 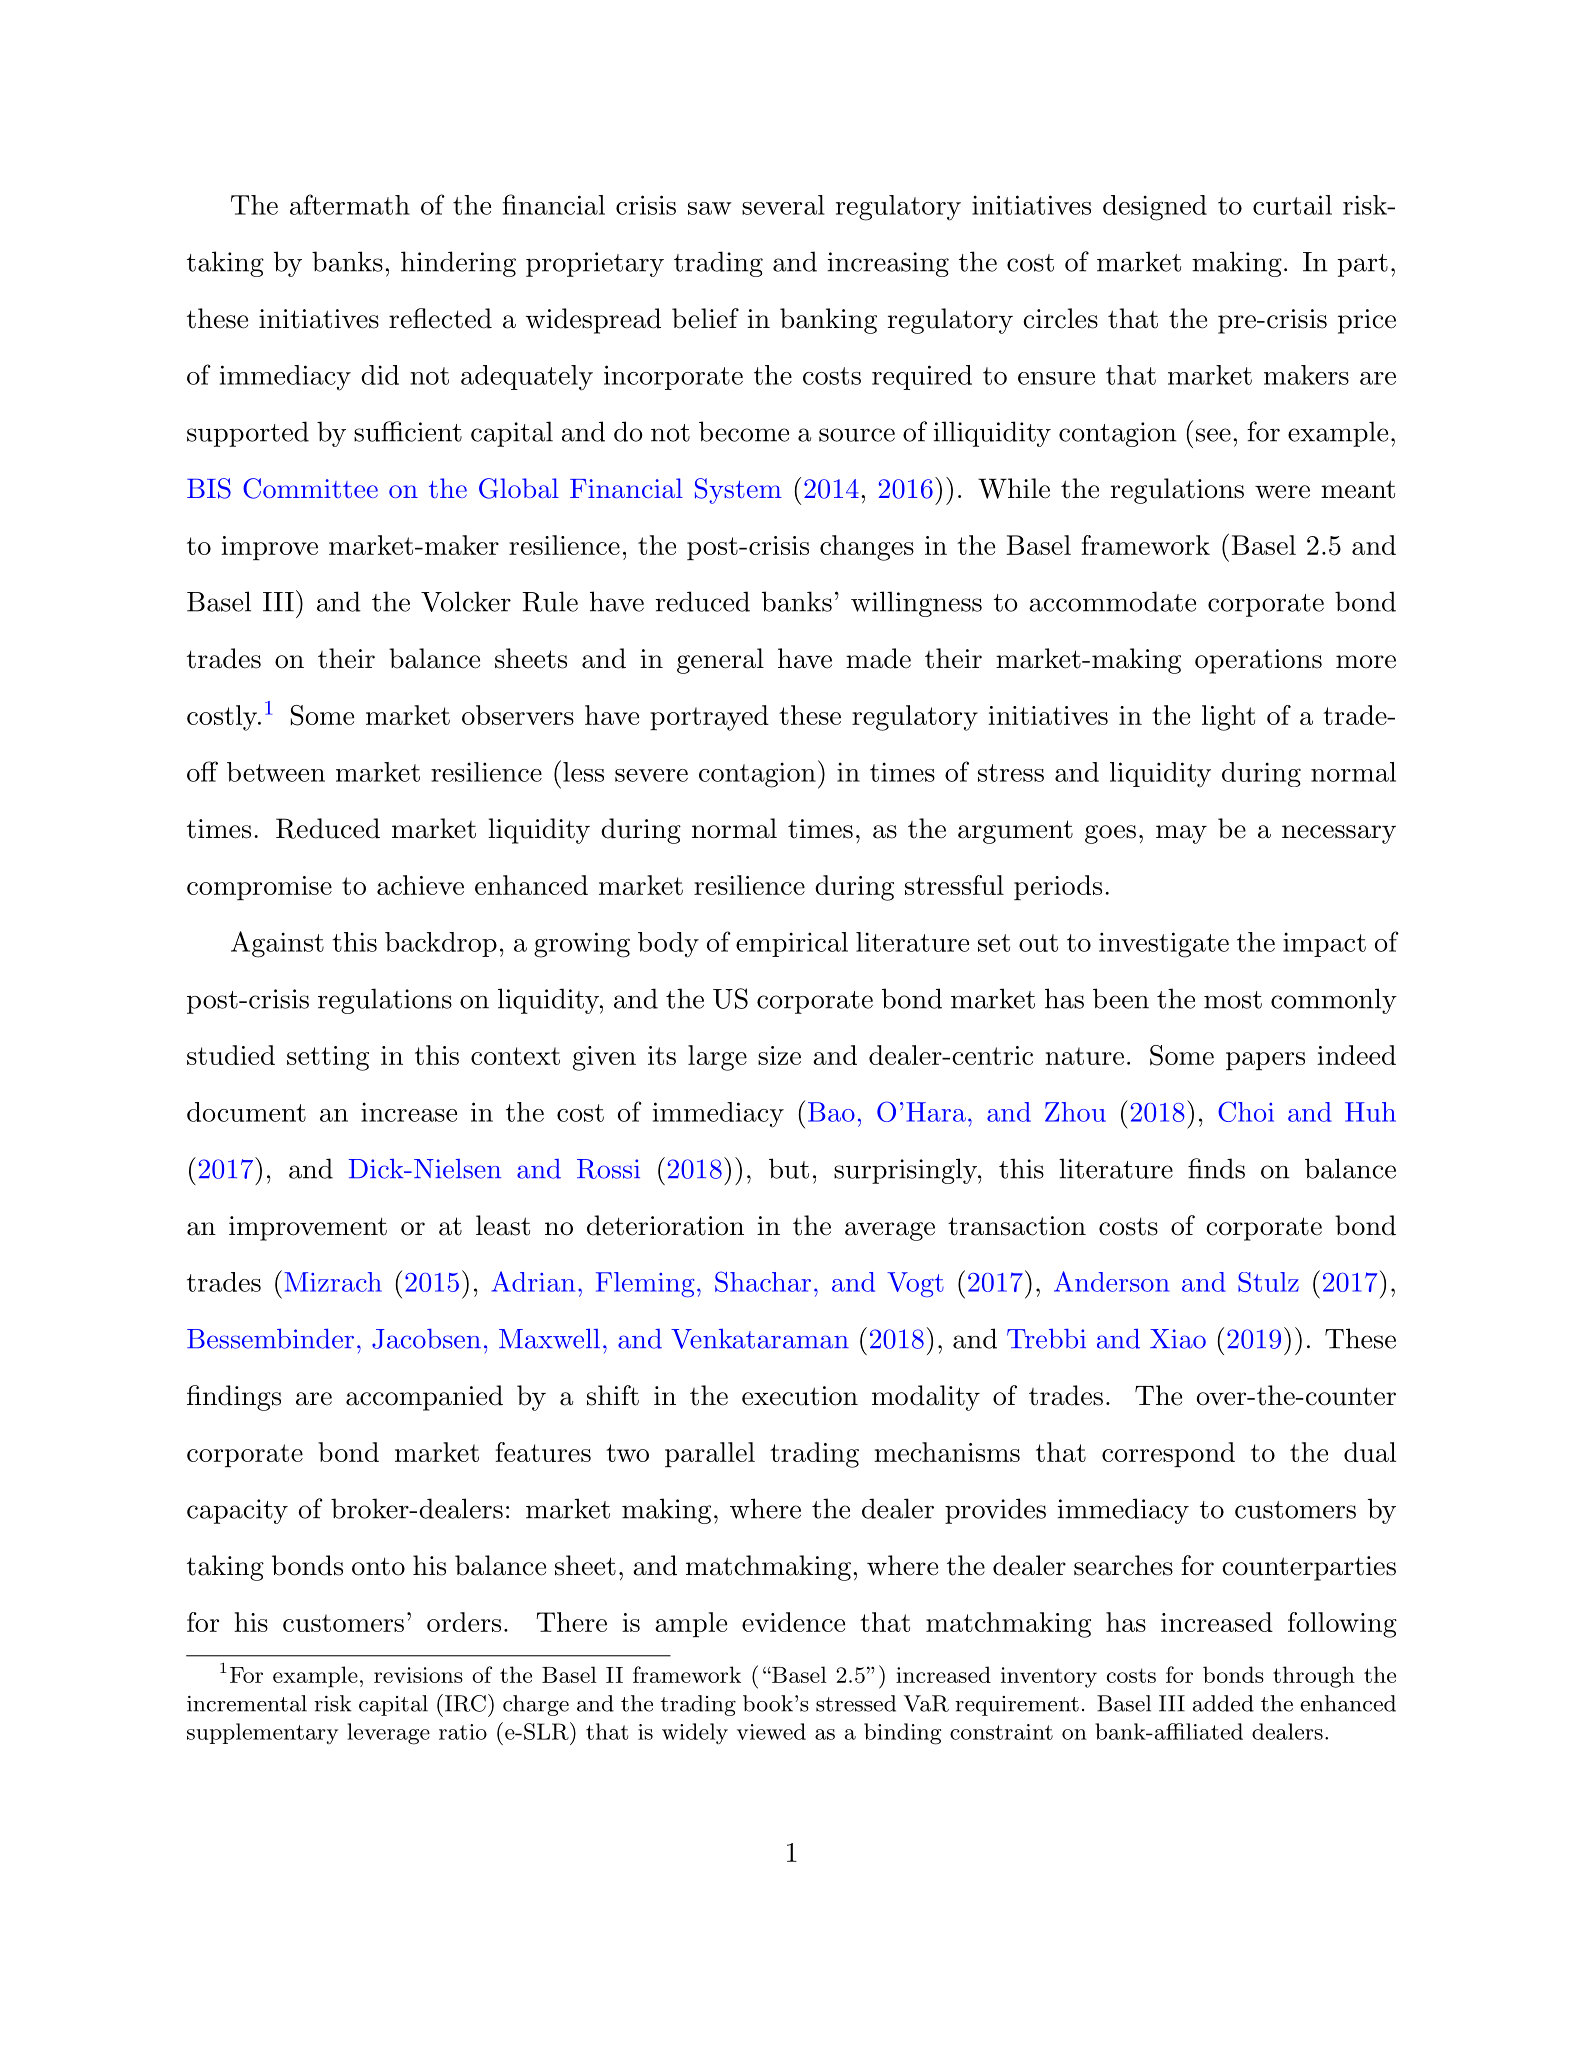 What do you see at coordinates (771, 1731) in the screenshot?
I see `viewed` at bounding box center [771, 1731].
